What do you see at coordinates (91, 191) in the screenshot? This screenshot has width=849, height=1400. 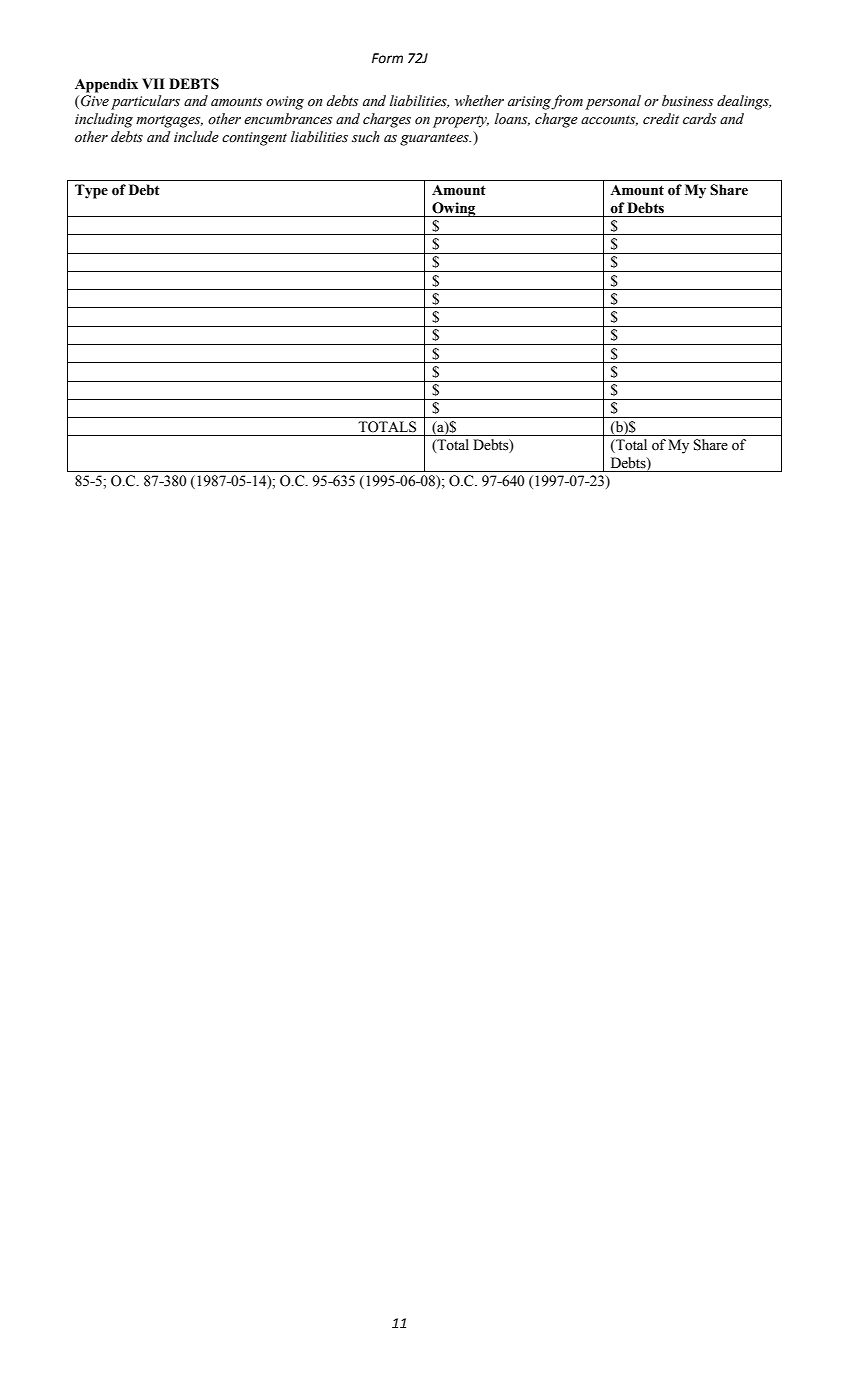 I see `Type` at bounding box center [91, 191].
